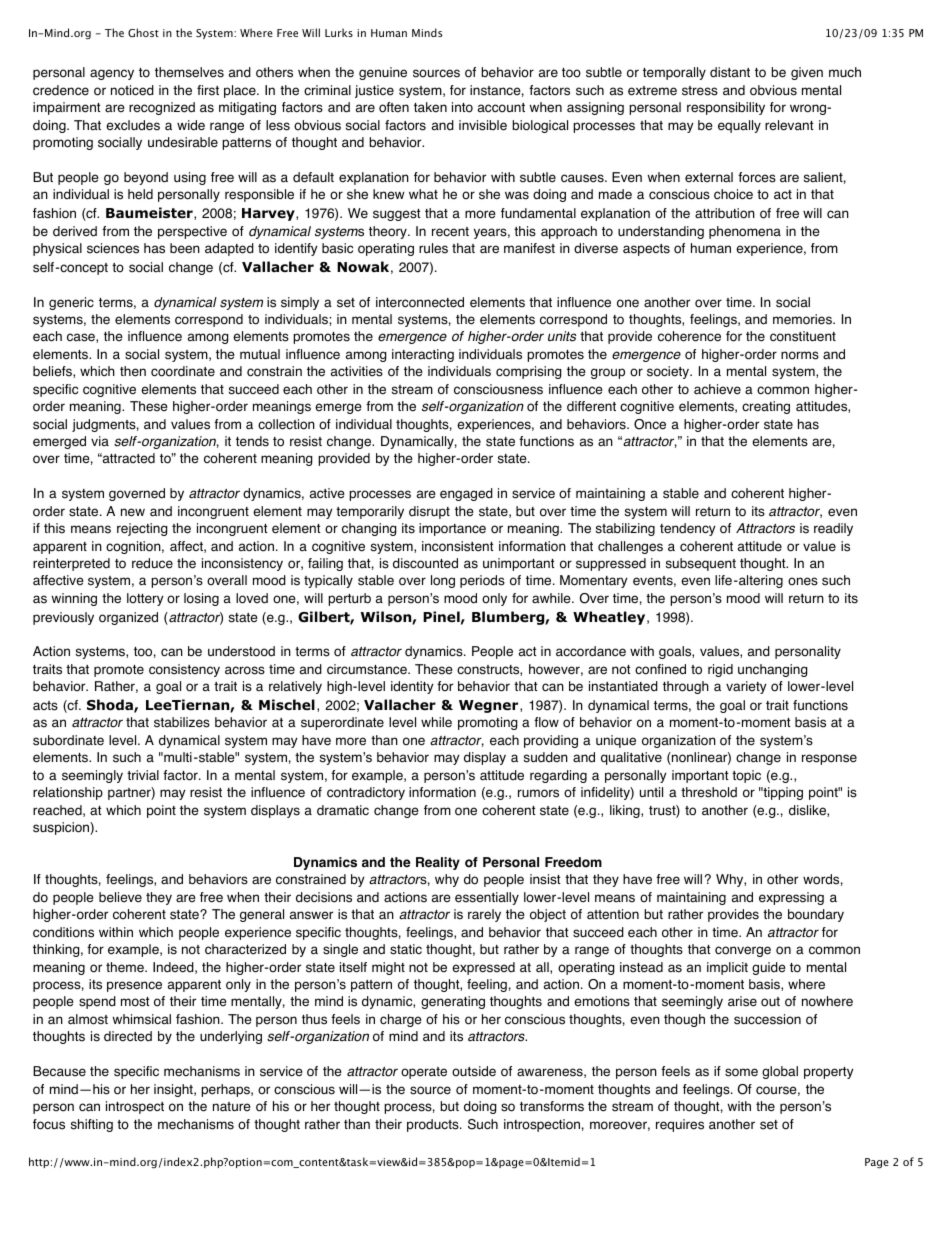  I want to click on then, so click(133, 371).
